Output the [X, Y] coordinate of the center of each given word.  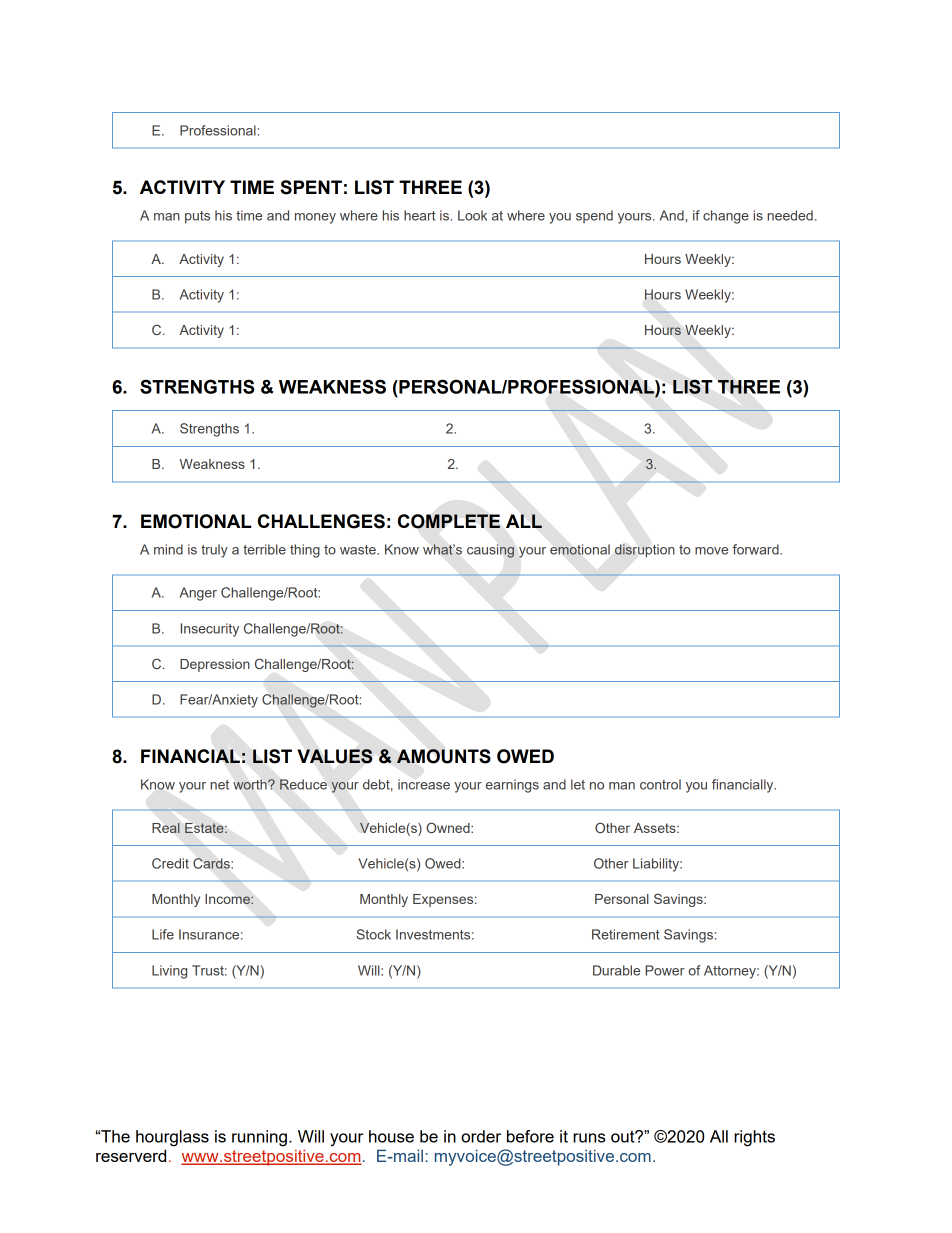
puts [197, 217]
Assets [656, 828]
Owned [449, 827]
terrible [264, 549]
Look [472, 215]
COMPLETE [449, 521]
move [711, 551]
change [726, 217]
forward [757, 549]
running [259, 1138]
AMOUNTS [444, 756]
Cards [212, 863]
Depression [215, 665]
